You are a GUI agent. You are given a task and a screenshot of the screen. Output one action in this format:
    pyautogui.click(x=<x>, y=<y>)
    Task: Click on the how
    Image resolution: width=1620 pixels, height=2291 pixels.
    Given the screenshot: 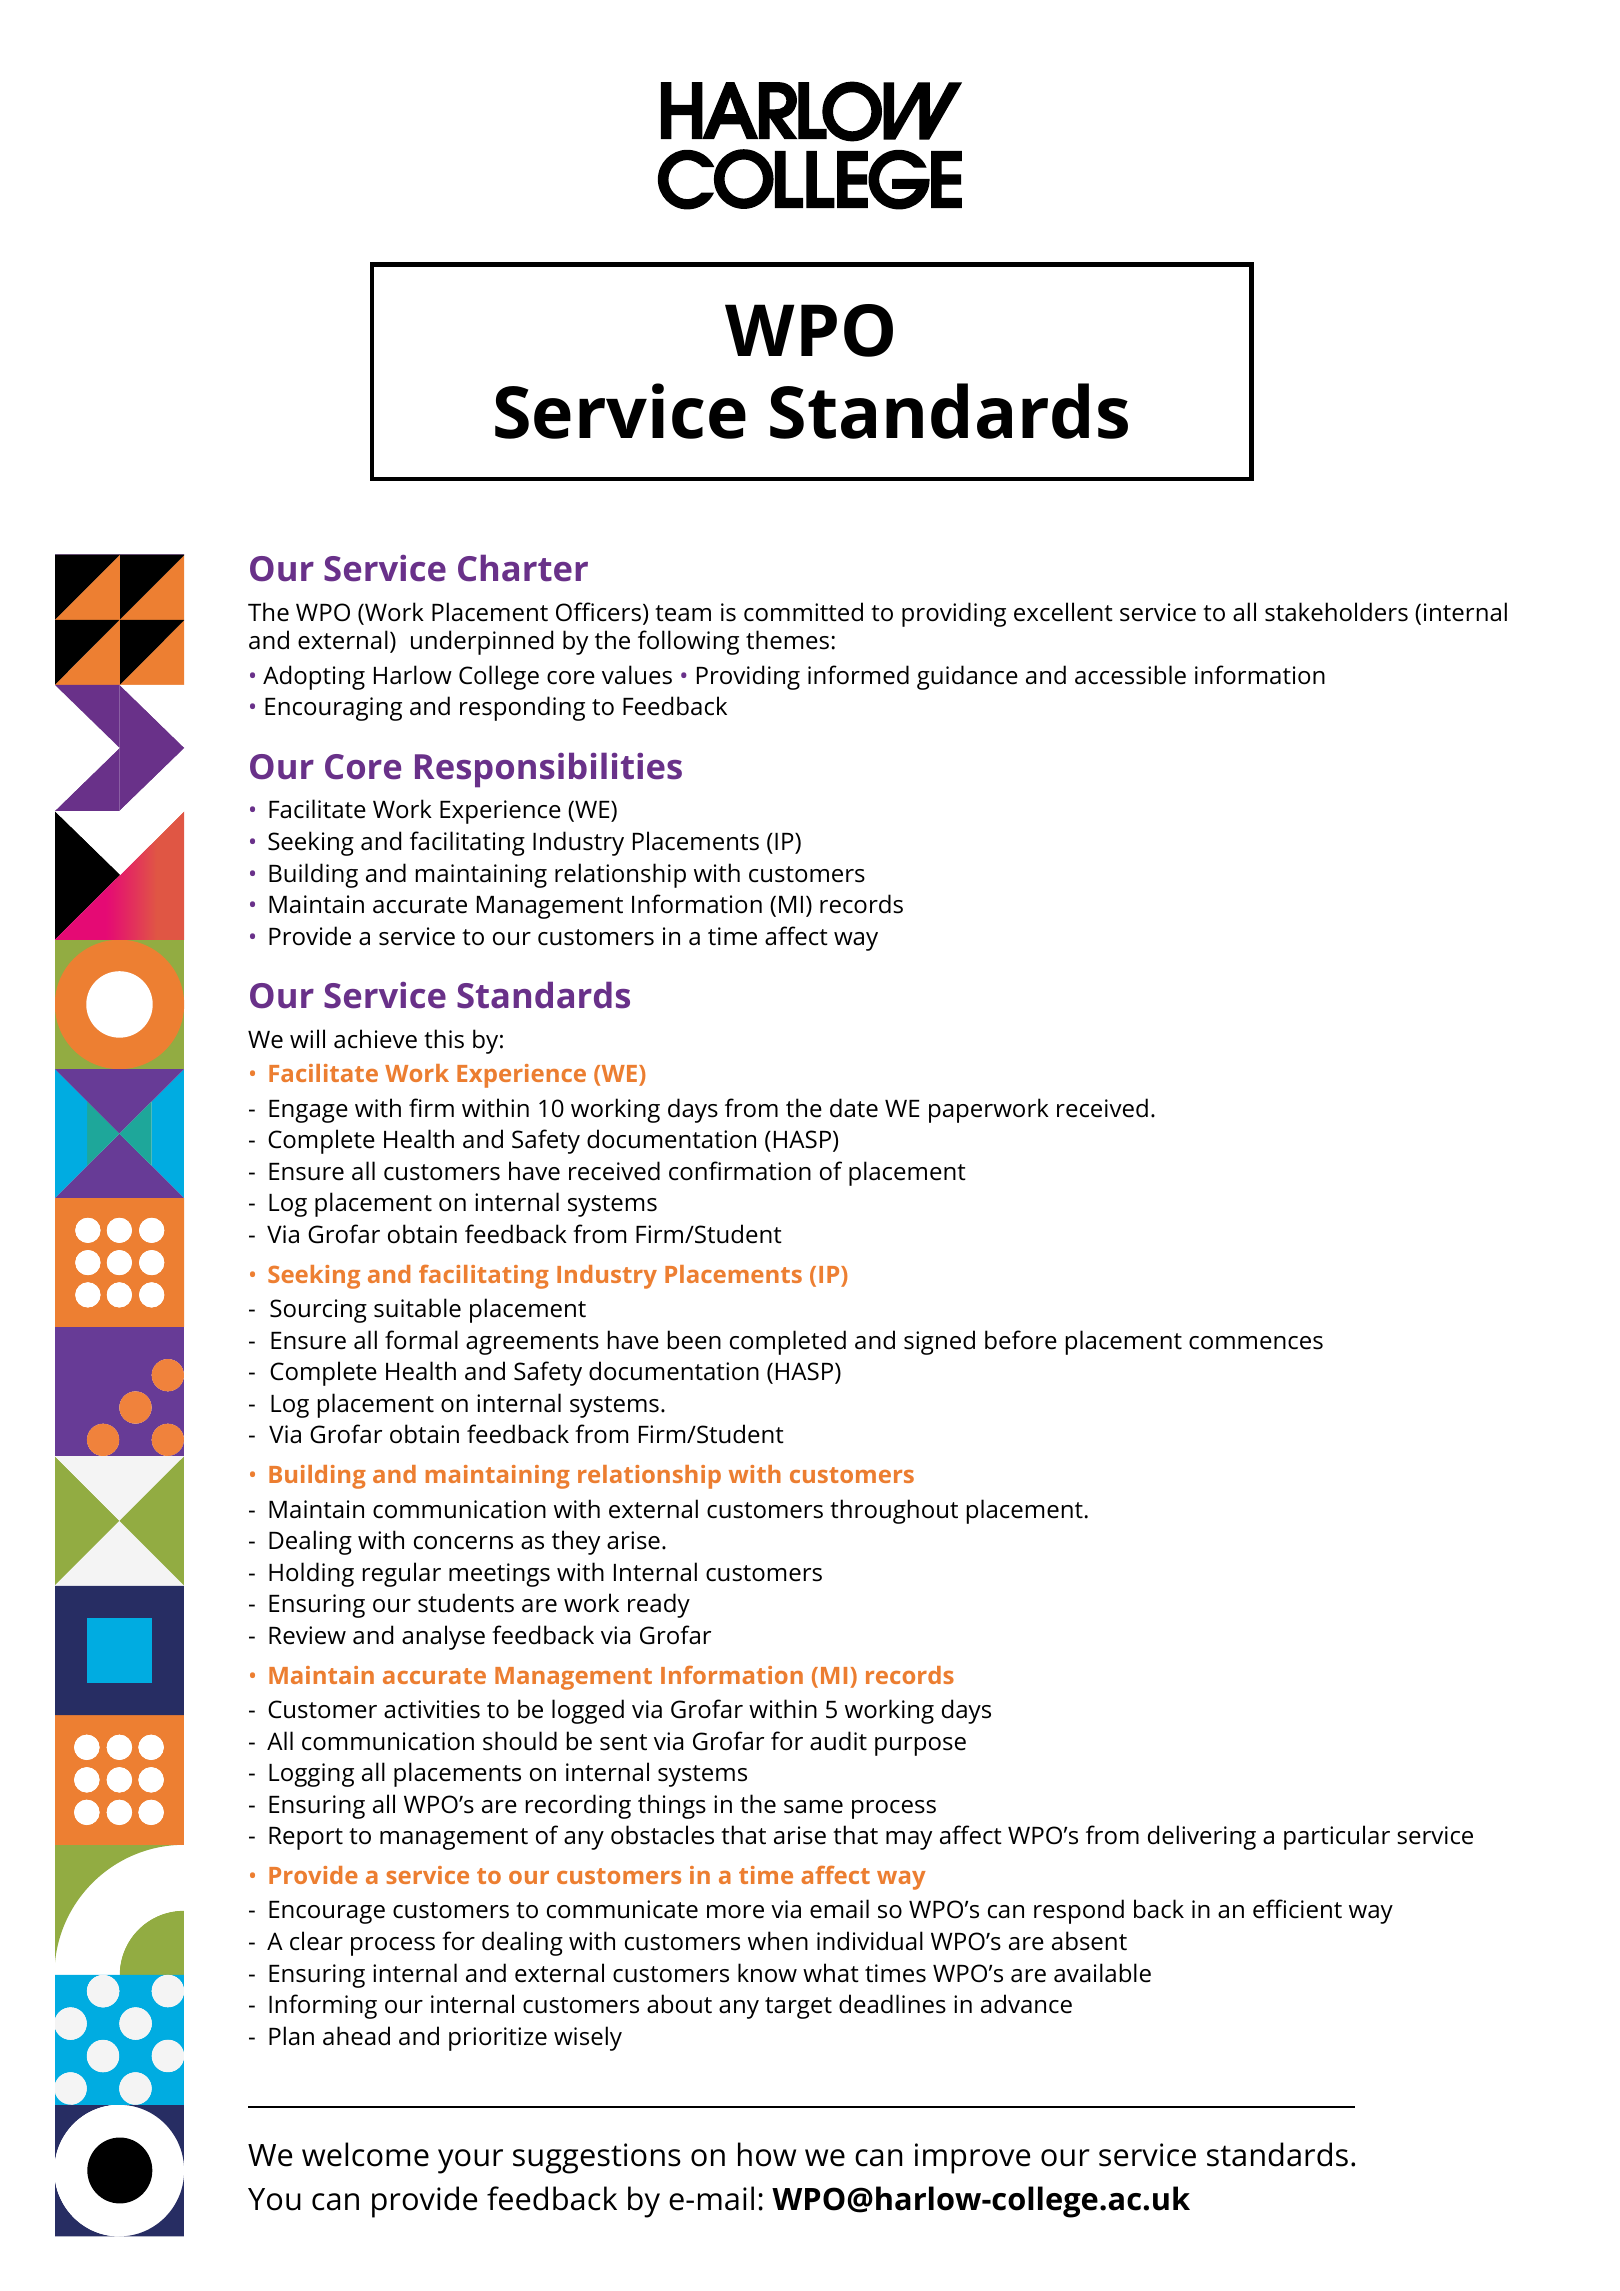 What is the action you would take?
    pyautogui.click(x=767, y=2154)
